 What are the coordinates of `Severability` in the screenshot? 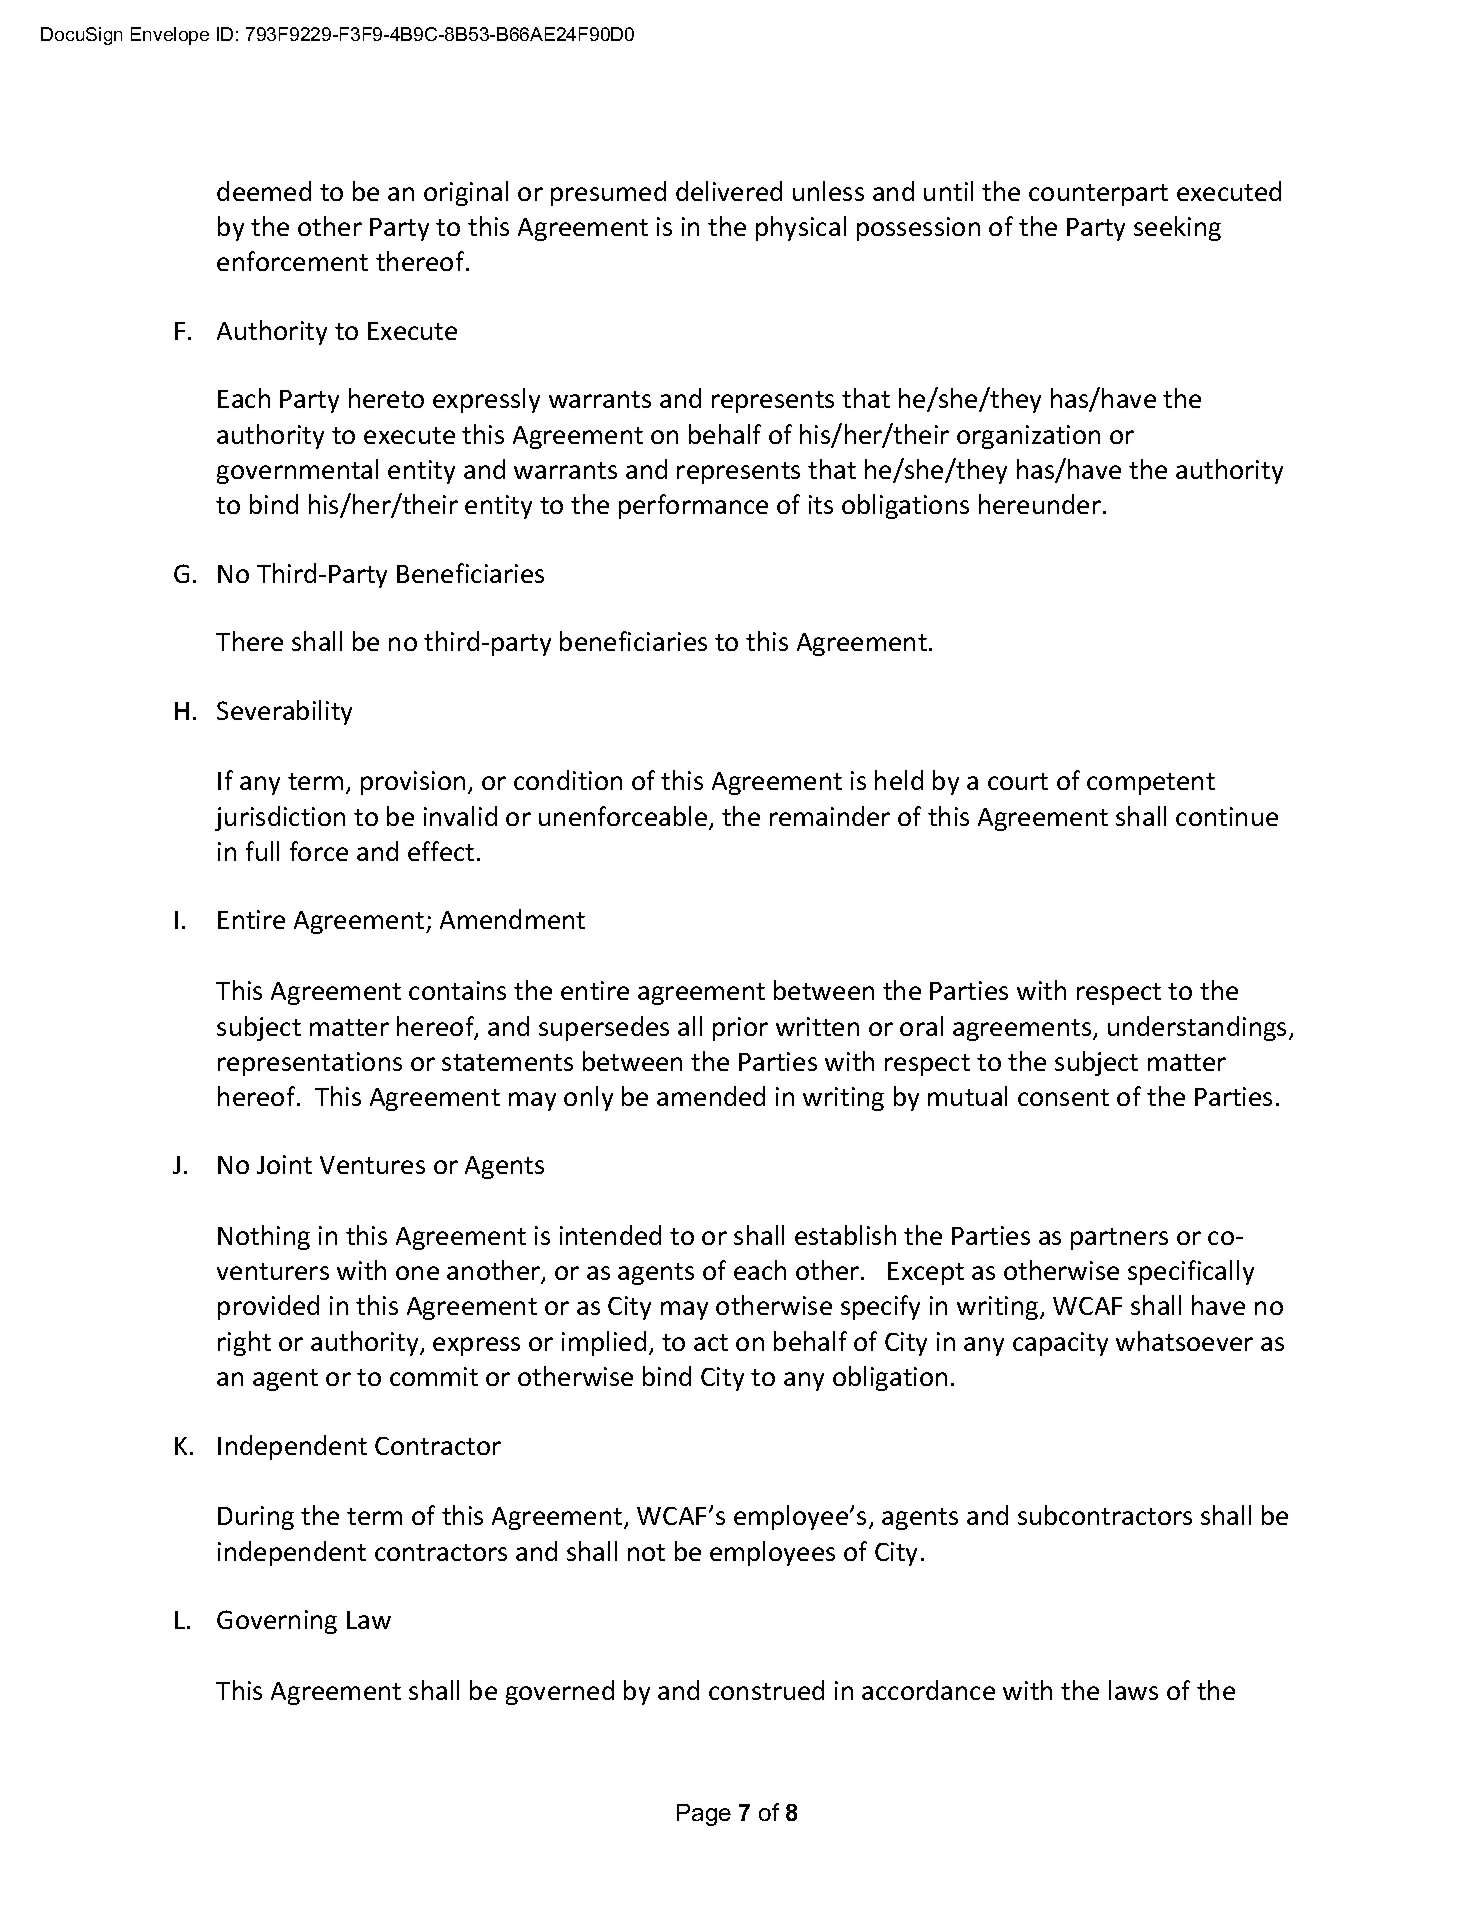 It's located at (284, 712).
